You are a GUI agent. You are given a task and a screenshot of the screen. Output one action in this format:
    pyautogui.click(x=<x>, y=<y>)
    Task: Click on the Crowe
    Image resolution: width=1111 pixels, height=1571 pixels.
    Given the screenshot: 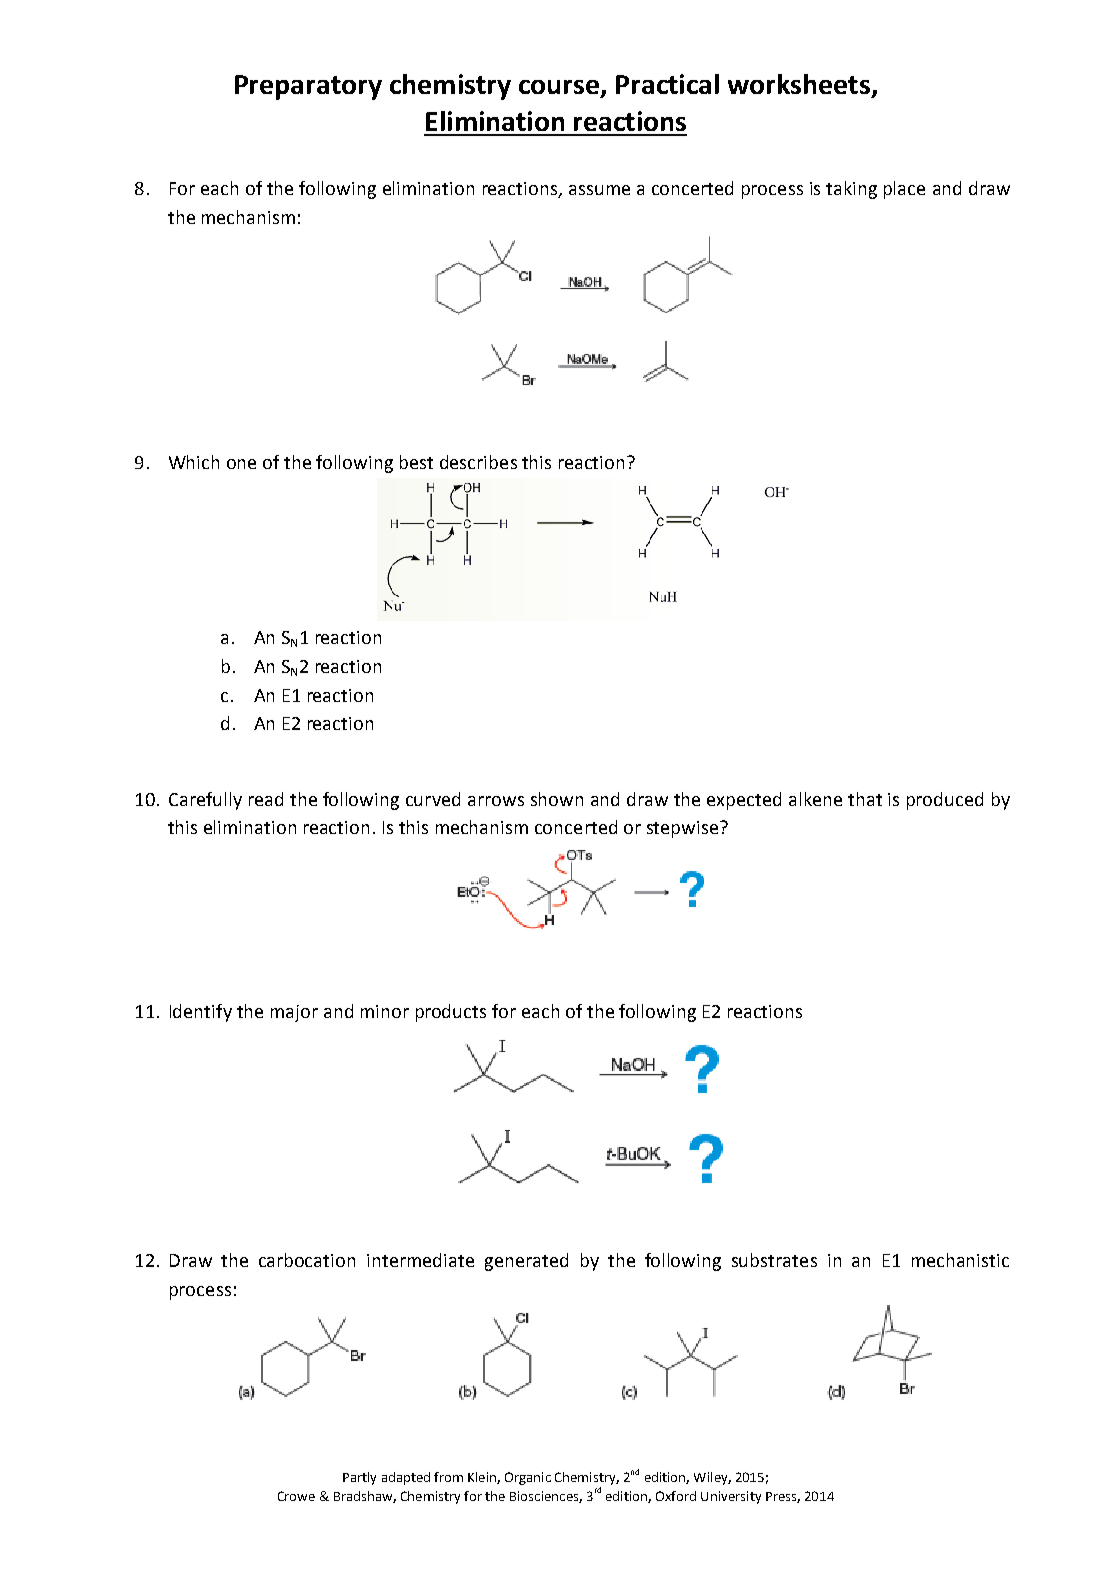 What is the action you would take?
    pyautogui.click(x=296, y=1496)
